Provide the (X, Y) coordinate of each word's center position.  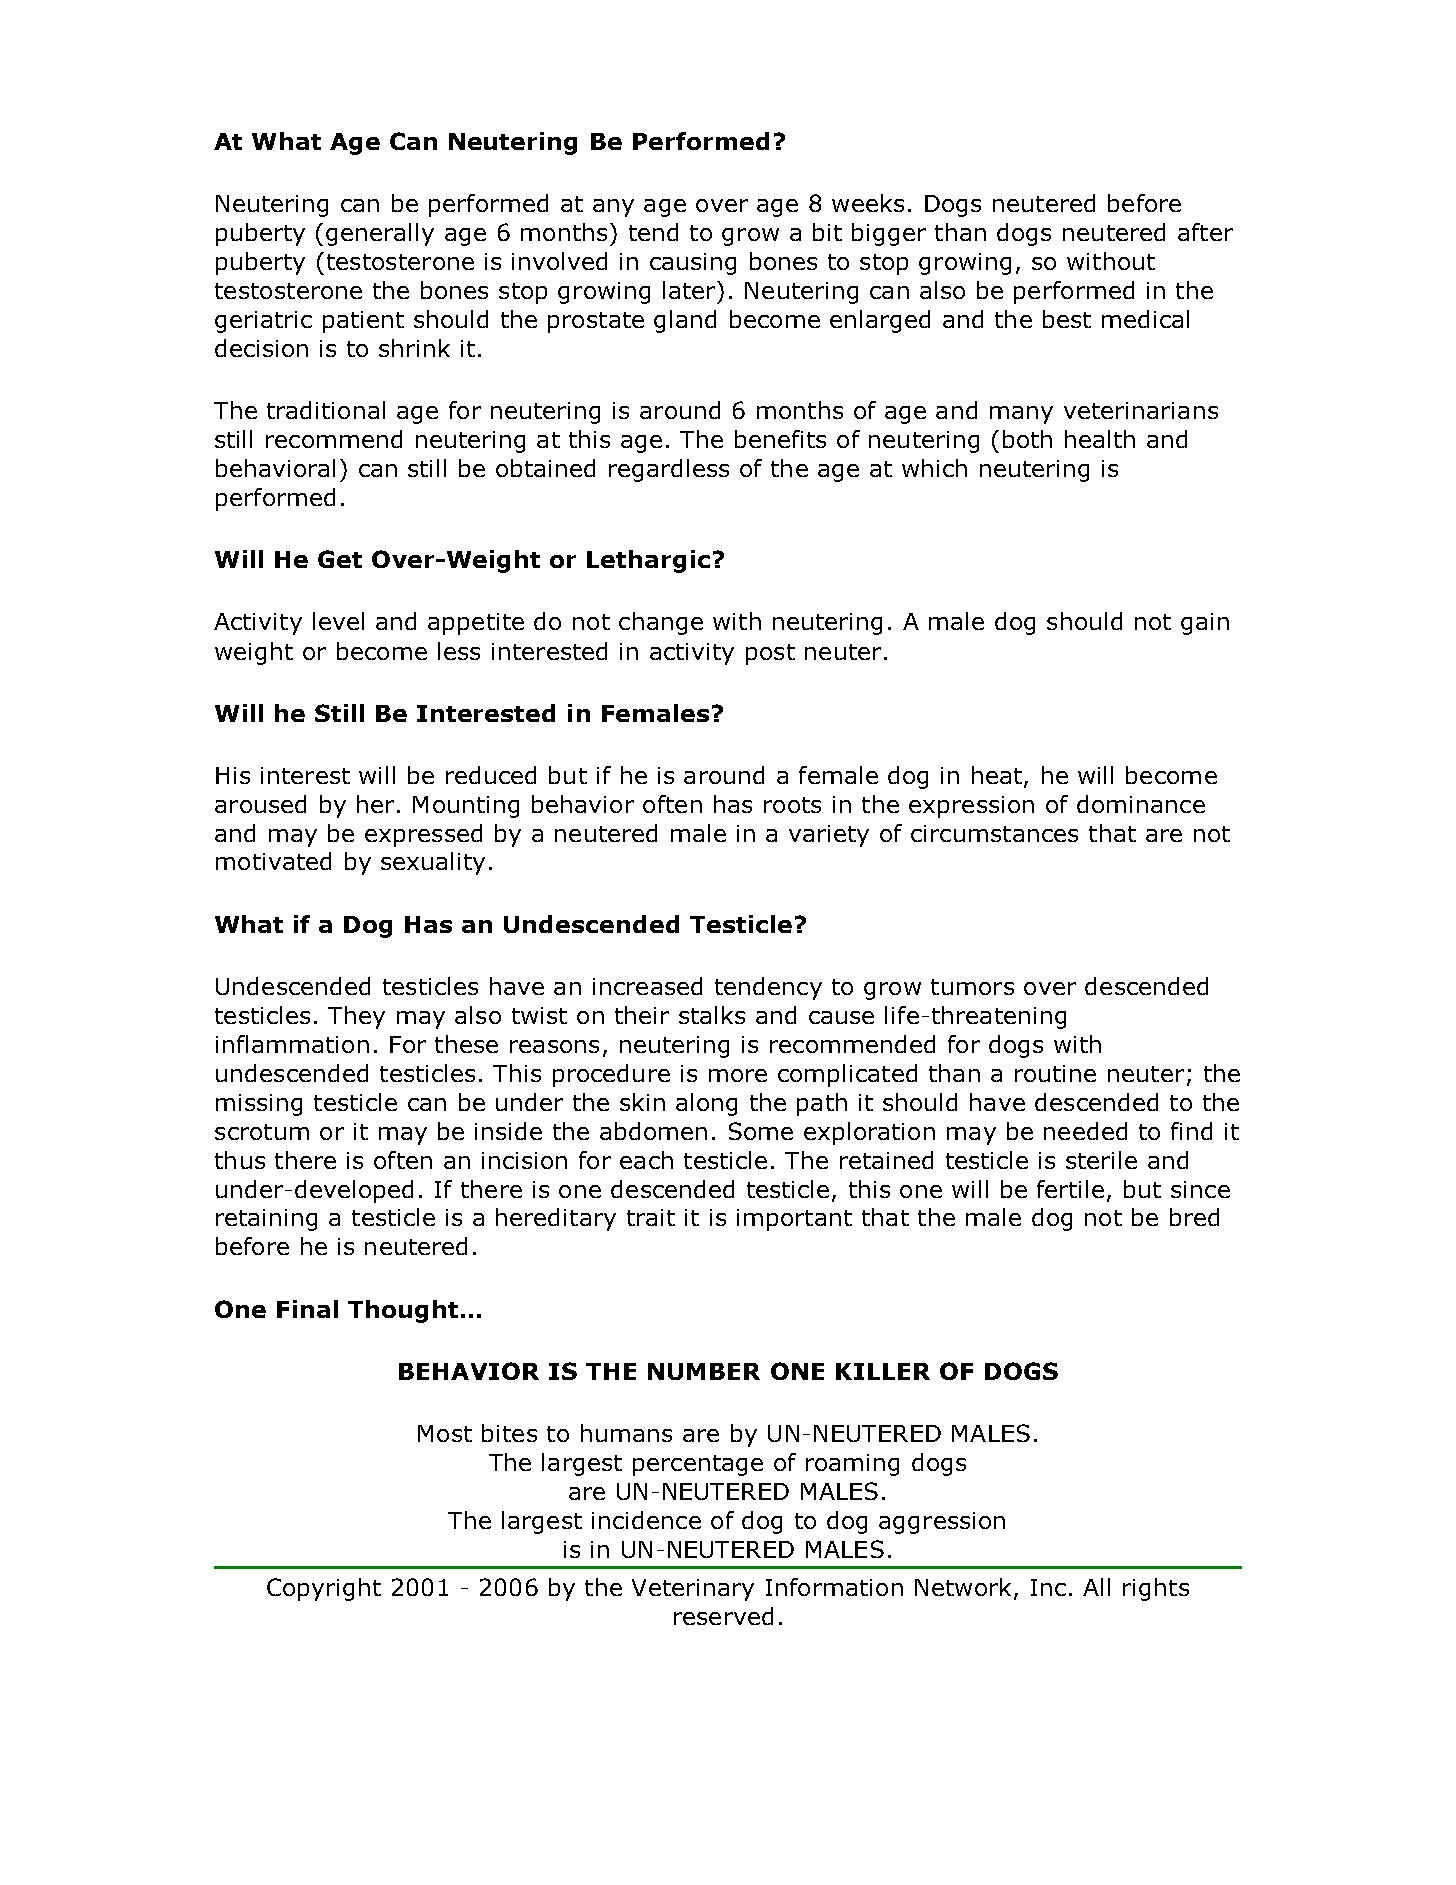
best (1067, 319)
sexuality (433, 863)
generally (380, 234)
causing (693, 264)
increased (647, 986)
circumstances (994, 833)
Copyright (324, 1589)
